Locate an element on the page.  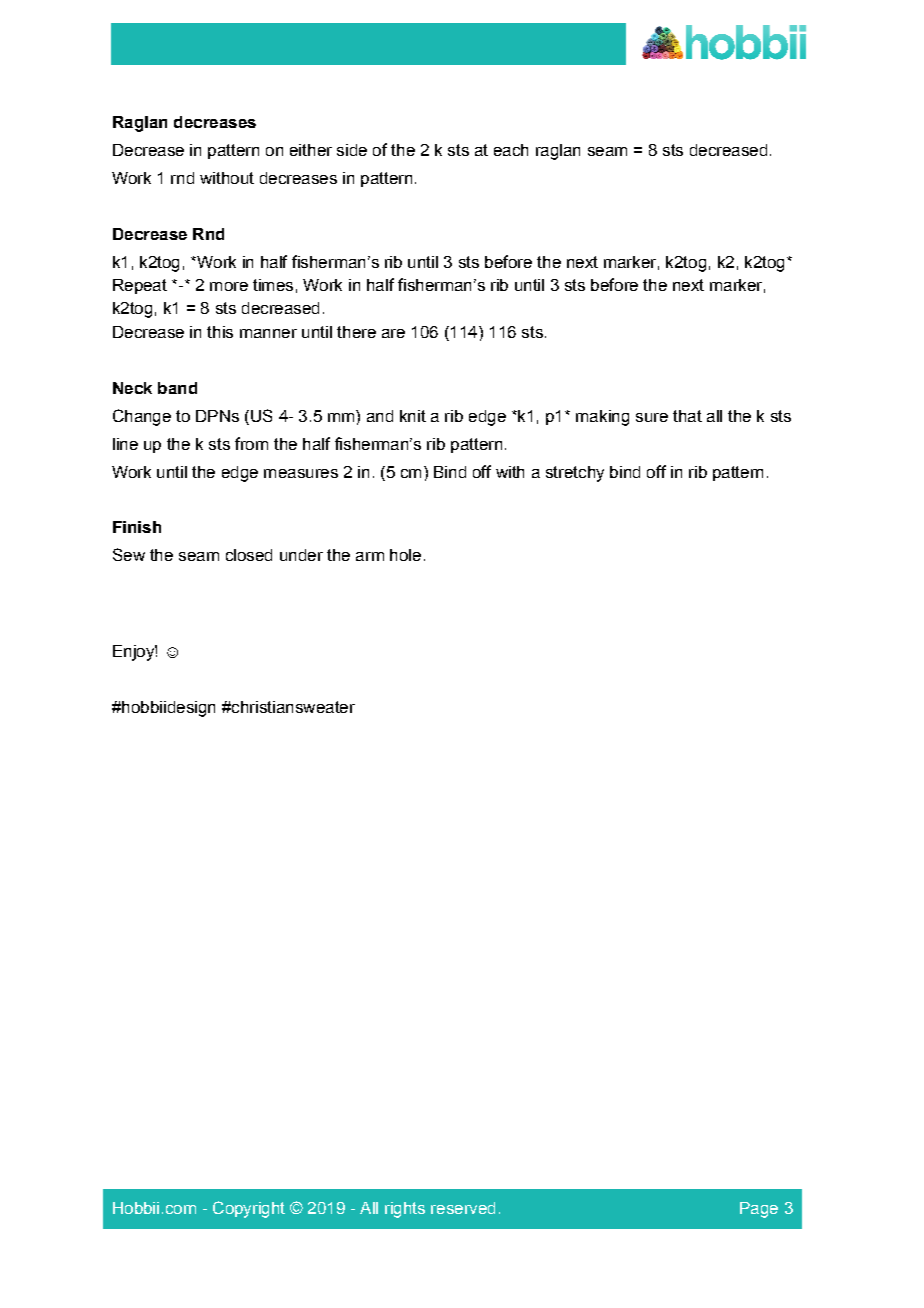
each is located at coordinates (511, 150).
